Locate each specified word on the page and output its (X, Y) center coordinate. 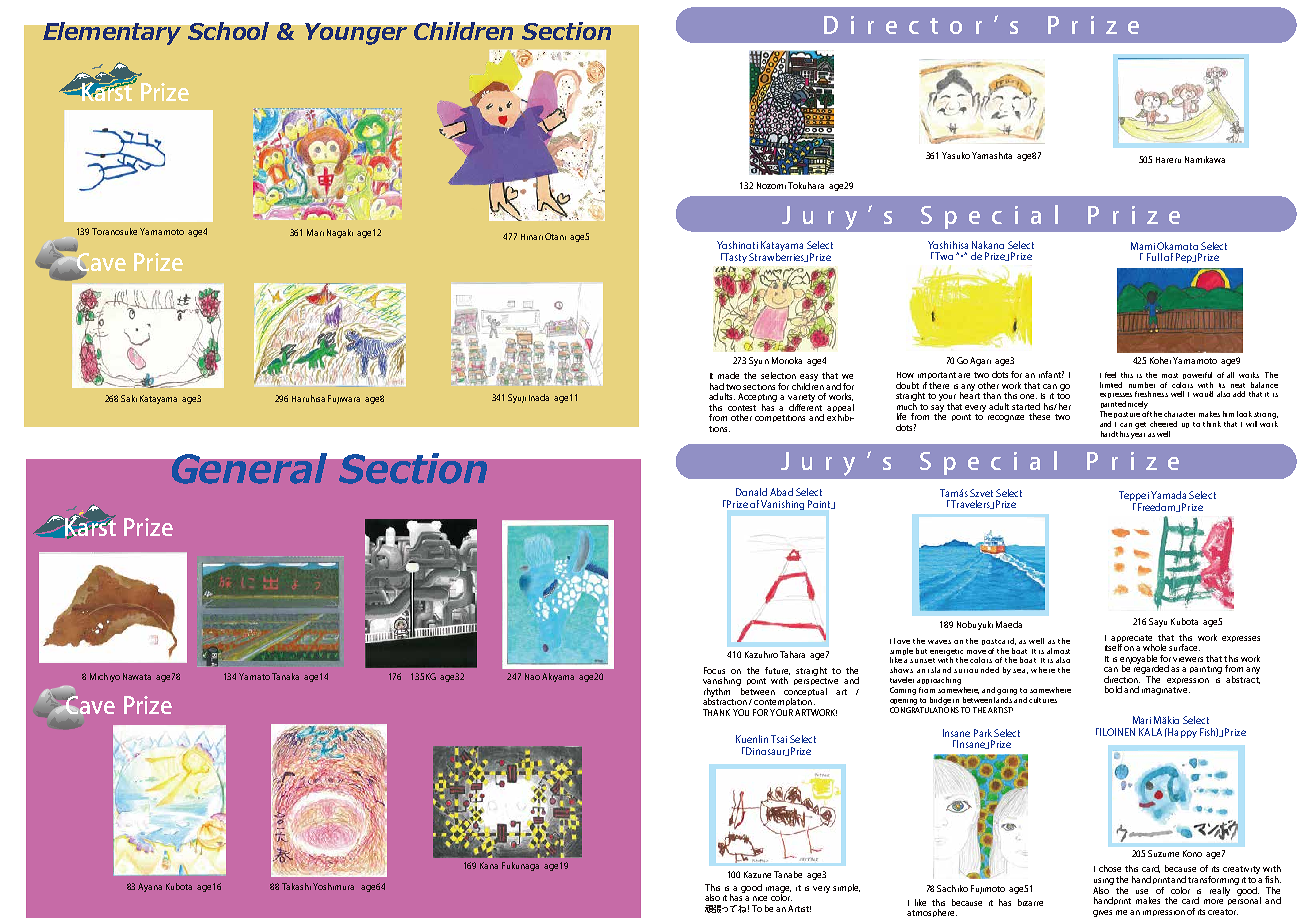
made (728, 375)
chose (1110, 868)
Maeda (1009, 624)
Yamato (254, 676)
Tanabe (788, 874)
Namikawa (1205, 159)
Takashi (296, 886)
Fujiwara (344, 399)
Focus (714, 670)
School (228, 31)
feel (1110, 375)
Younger (356, 34)
